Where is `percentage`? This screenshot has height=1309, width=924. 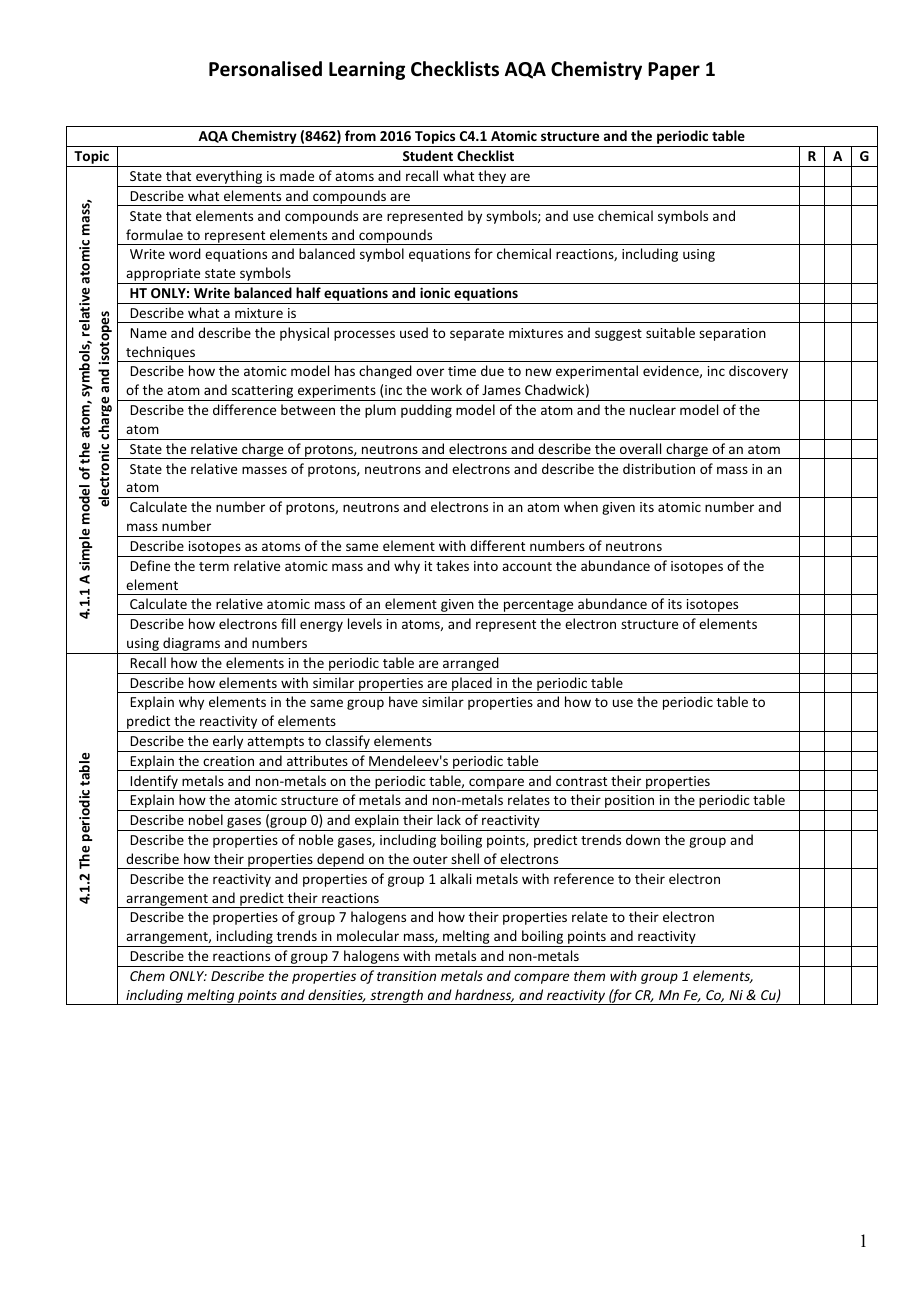
percentage is located at coordinates (539, 607).
